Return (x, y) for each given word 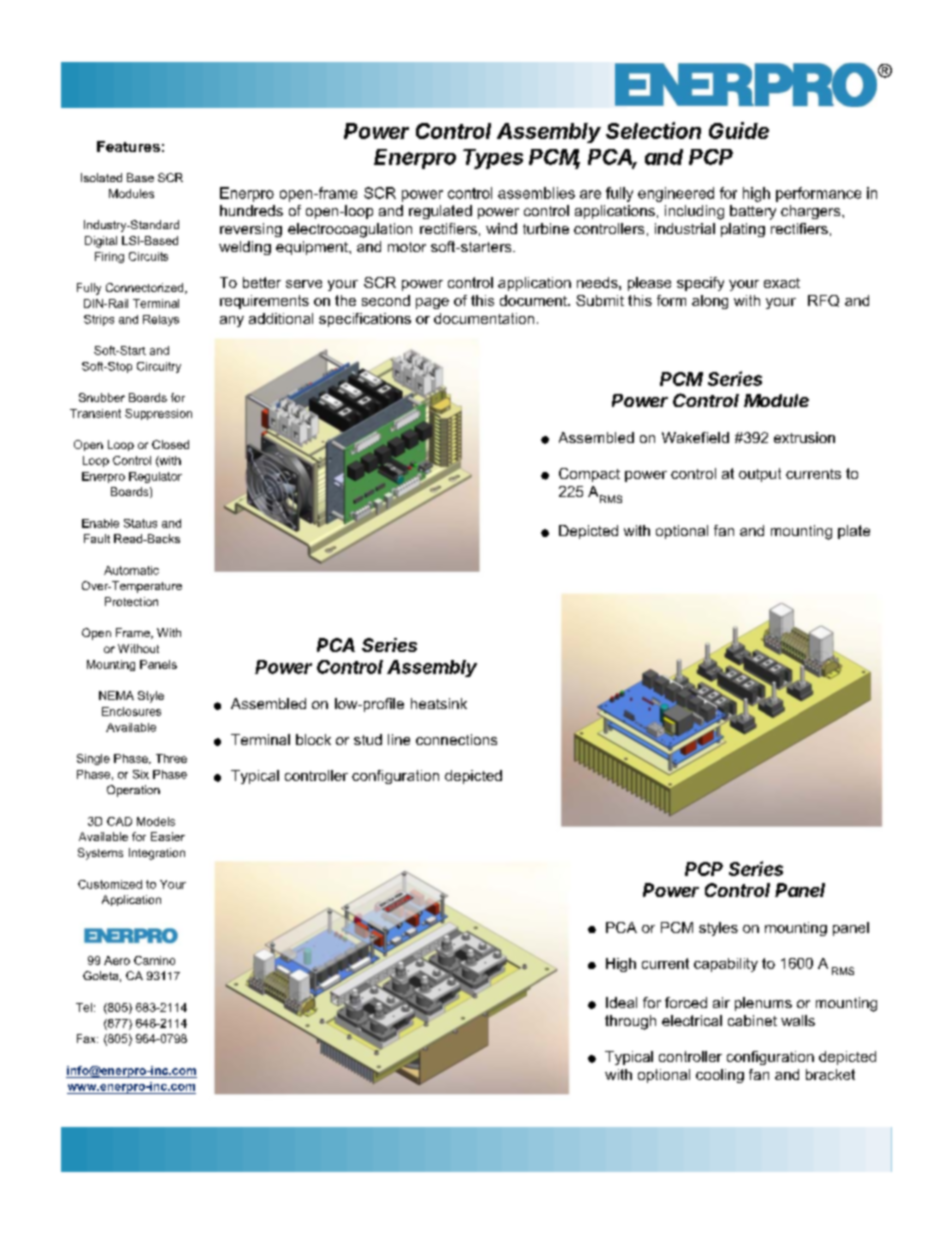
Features (128, 146)
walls (798, 1020)
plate (854, 532)
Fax (87, 1038)
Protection (131, 601)
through (630, 1022)
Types (493, 159)
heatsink (439, 703)
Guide (739, 130)
